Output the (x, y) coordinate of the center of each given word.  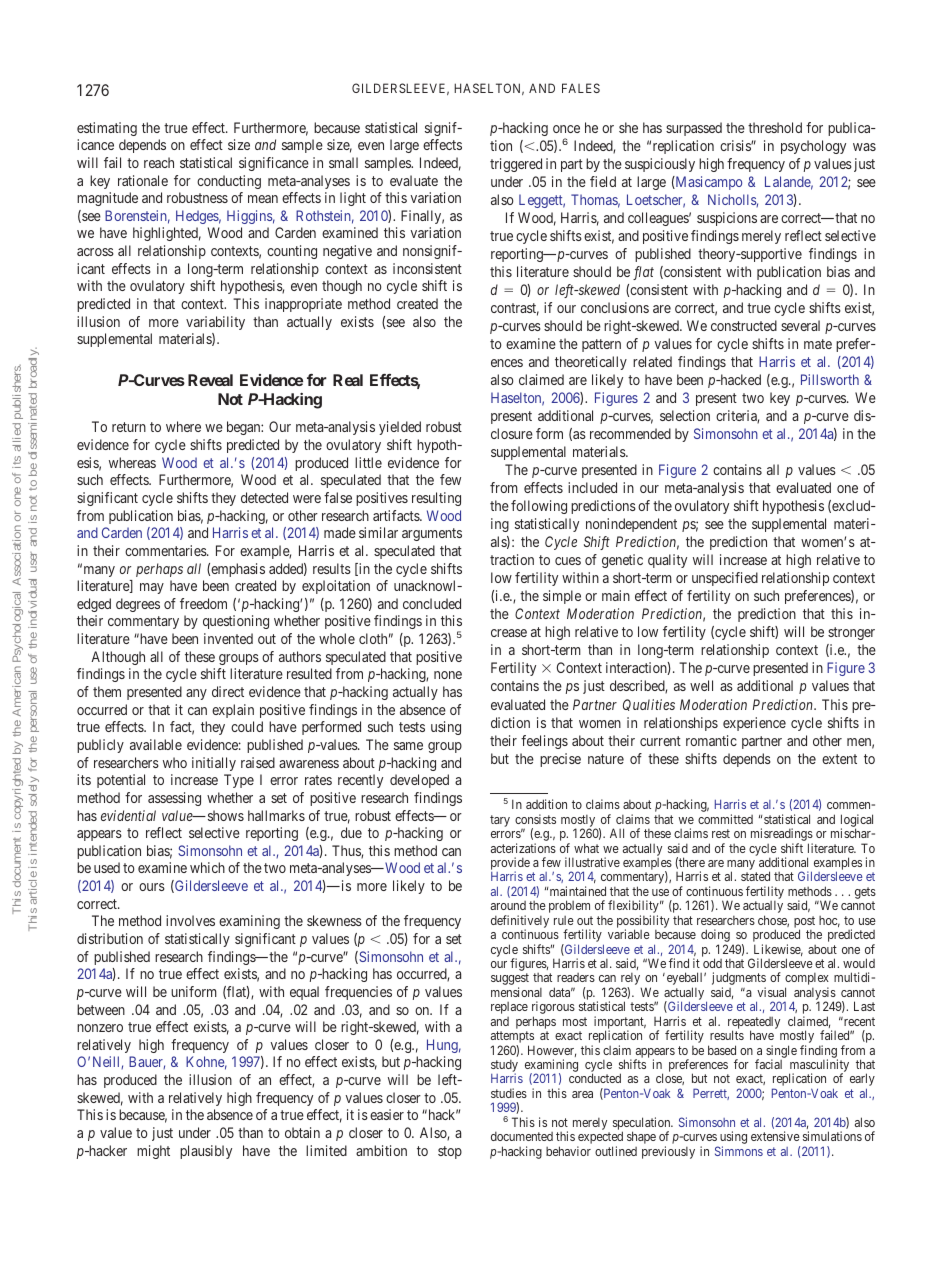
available (156, 744)
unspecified (725, 579)
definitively (520, 922)
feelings (544, 742)
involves (190, 920)
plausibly (206, 1152)
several (800, 325)
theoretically (591, 363)
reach (159, 162)
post (804, 923)
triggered (516, 165)
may (152, 588)
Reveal (210, 380)
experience (754, 724)
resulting (436, 499)
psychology (813, 147)
